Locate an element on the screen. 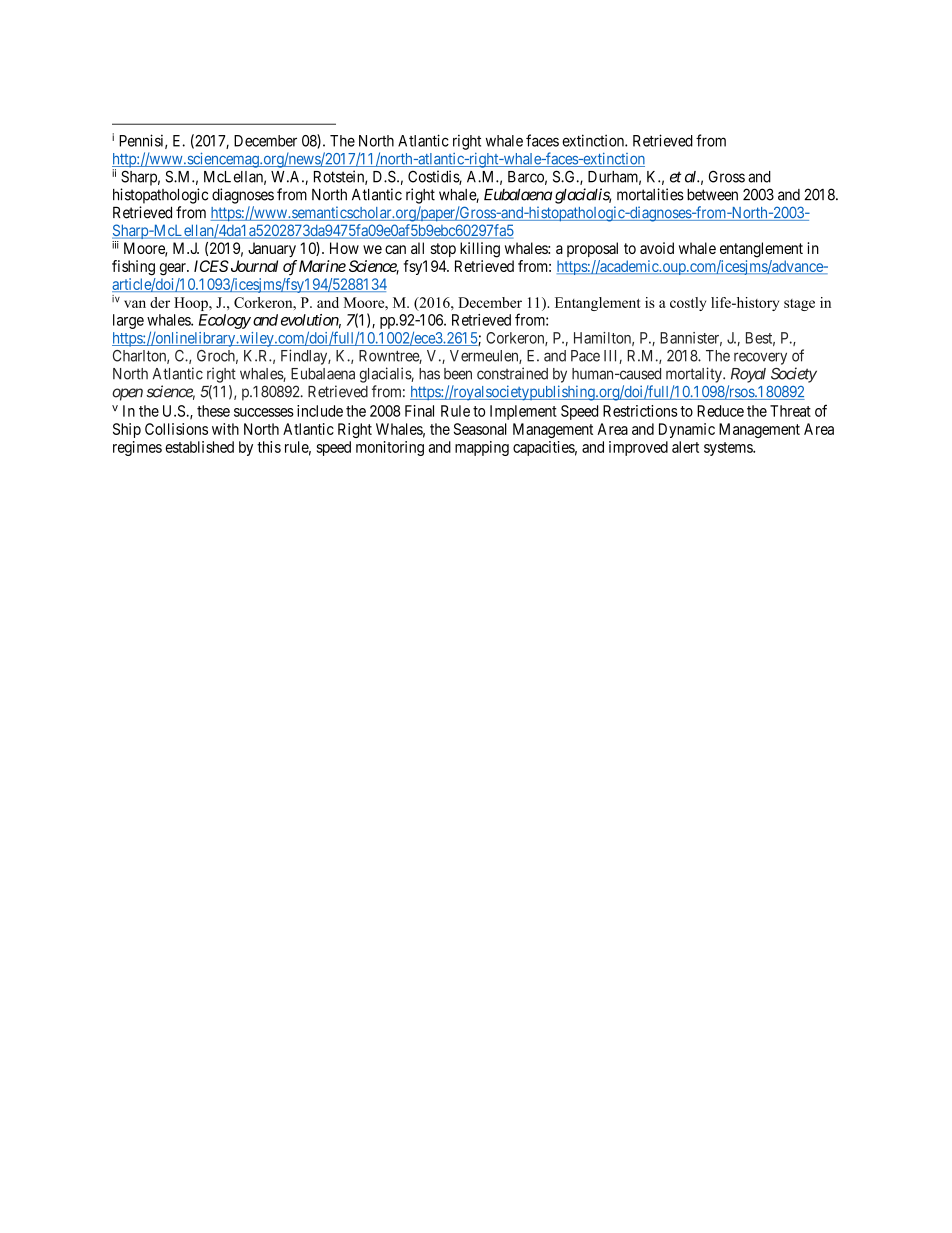 Image resolution: width=952 pixels, height=1233 pixels. Ecology is located at coordinates (225, 321).
